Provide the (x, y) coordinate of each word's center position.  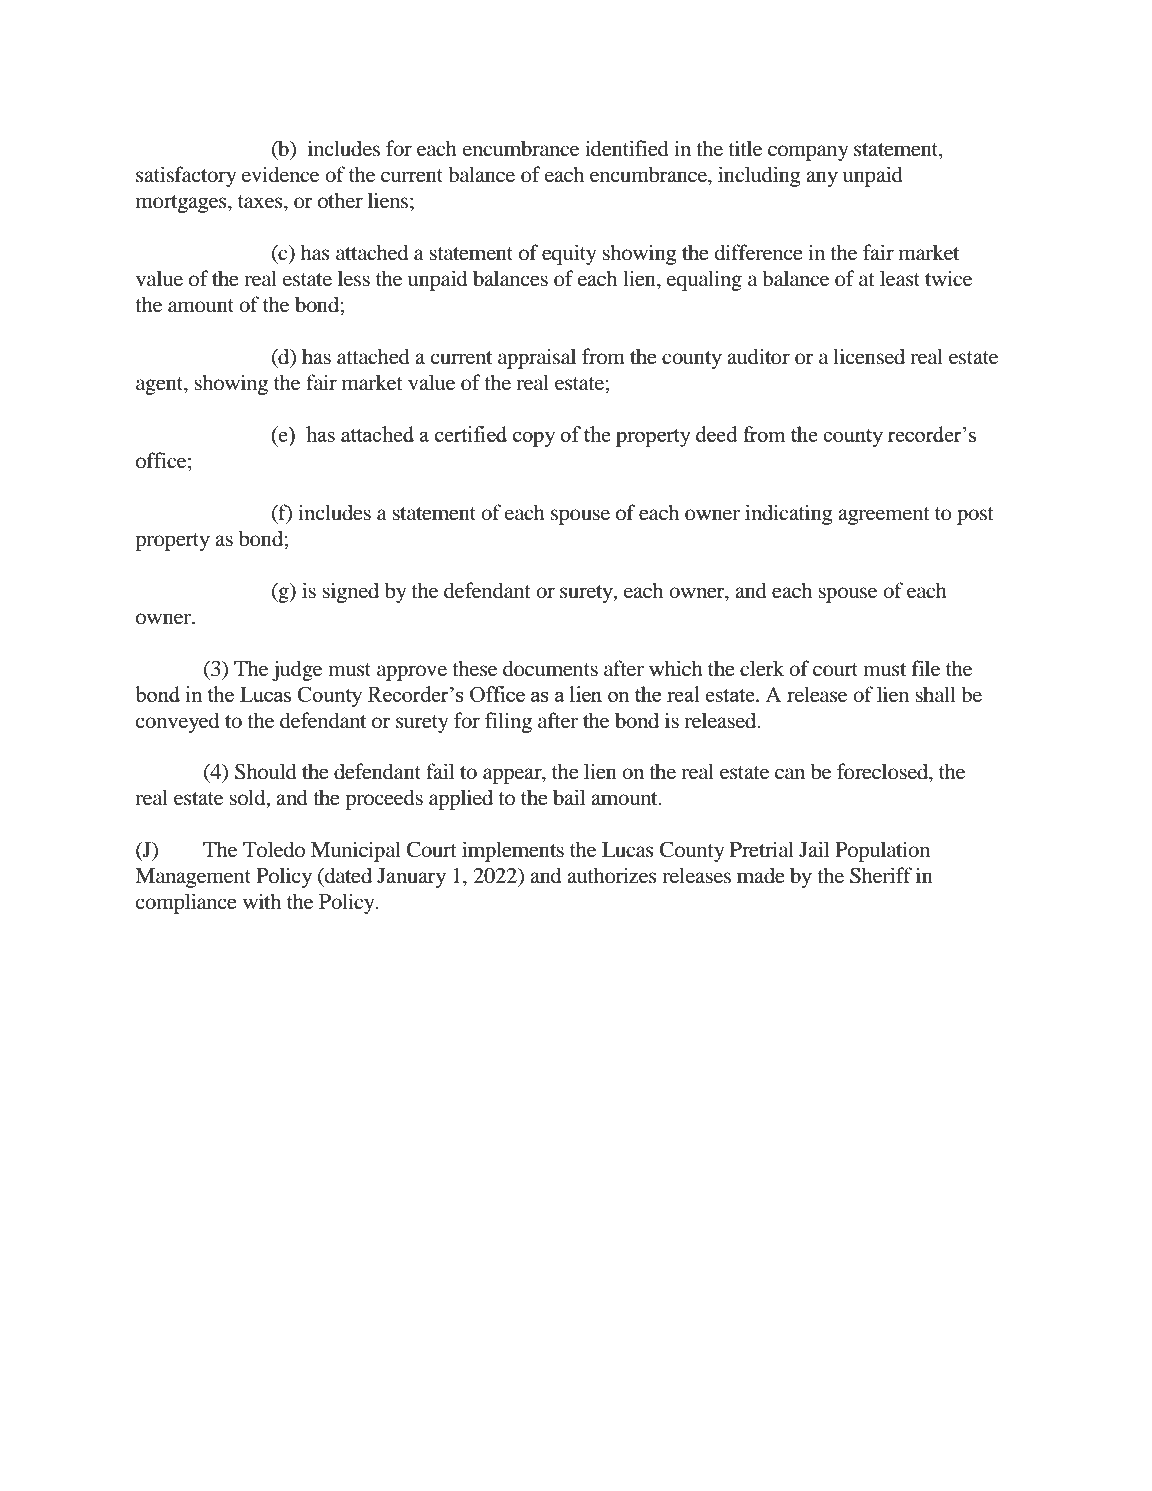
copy (534, 439)
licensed (869, 356)
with (262, 901)
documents (550, 668)
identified (627, 148)
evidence (280, 174)
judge (297, 670)
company (808, 153)
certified (471, 434)
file (926, 668)
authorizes (612, 875)
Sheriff (881, 875)
